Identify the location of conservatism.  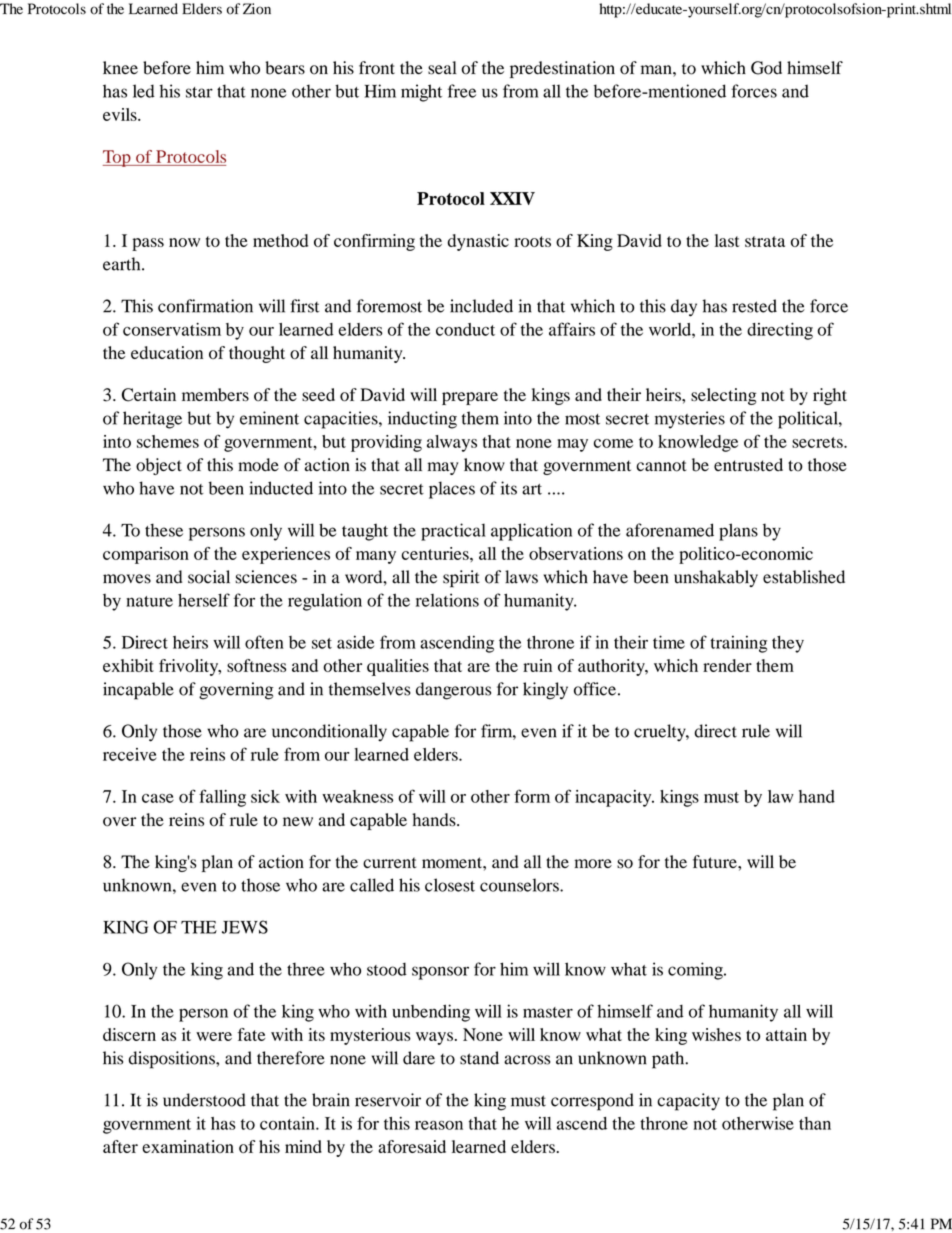
(172, 329).
